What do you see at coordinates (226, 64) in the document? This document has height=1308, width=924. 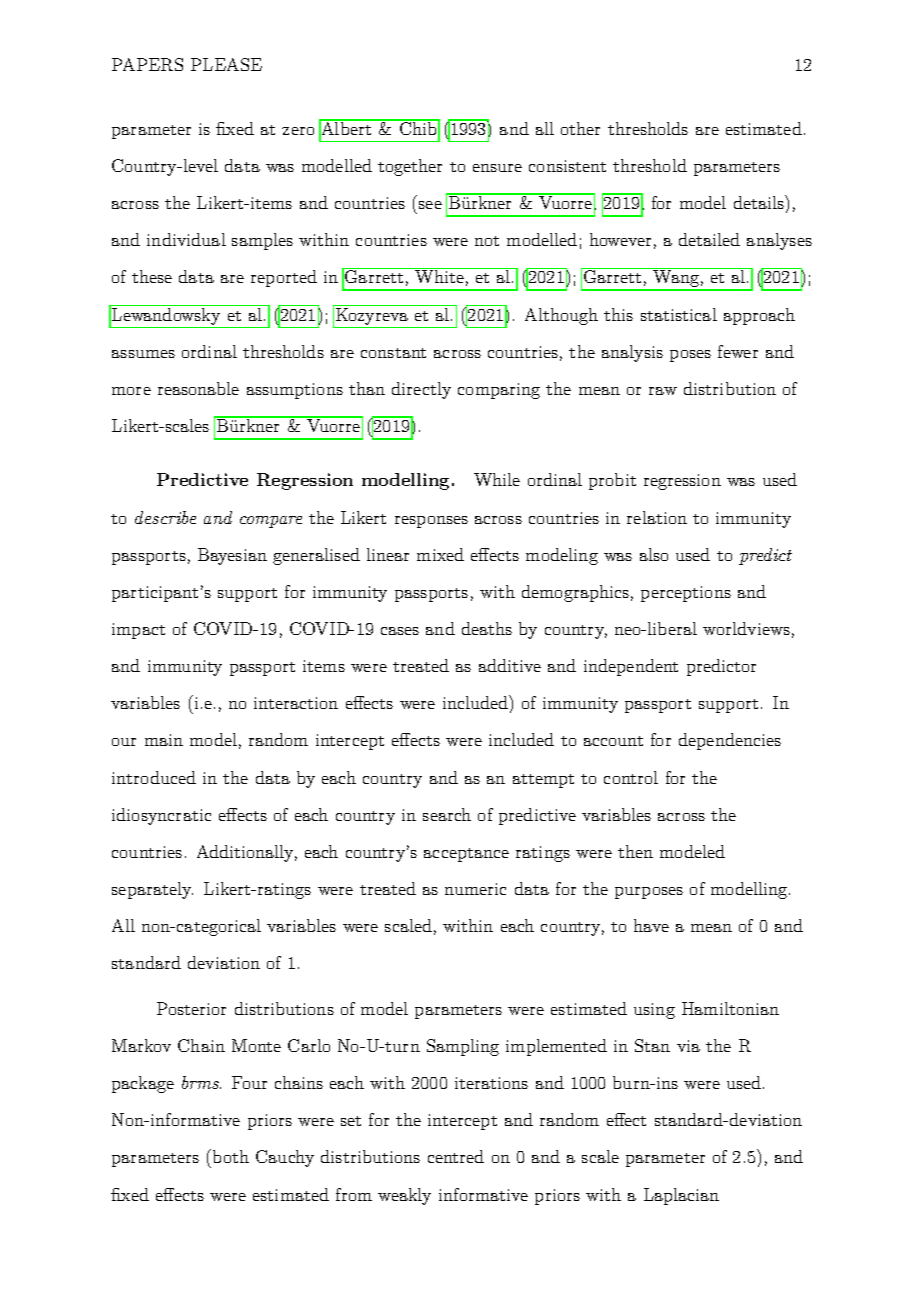 I see `PLEASE` at bounding box center [226, 64].
